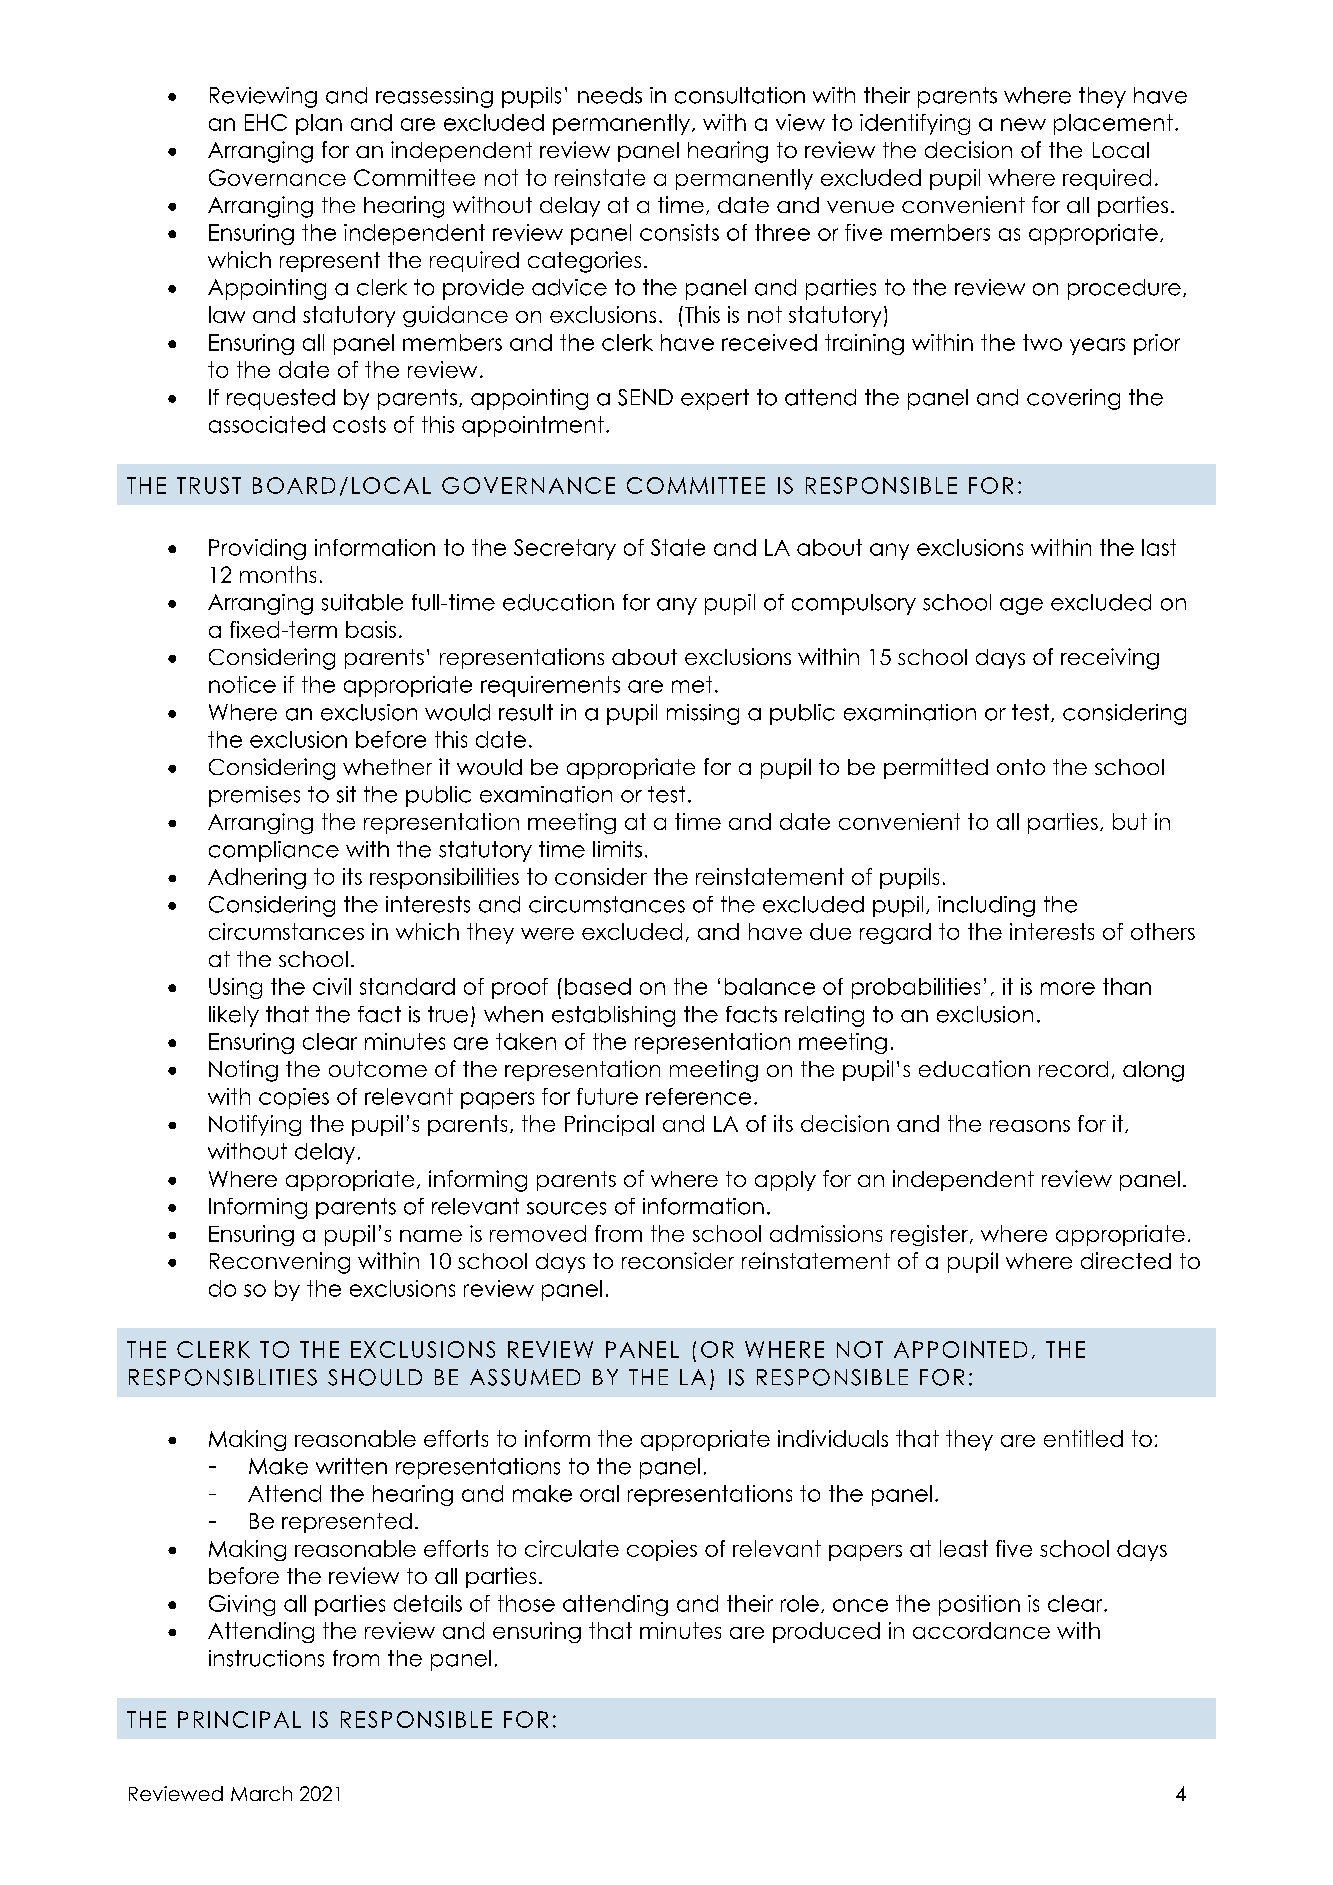  I want to click on March, so click(261, 1793).
